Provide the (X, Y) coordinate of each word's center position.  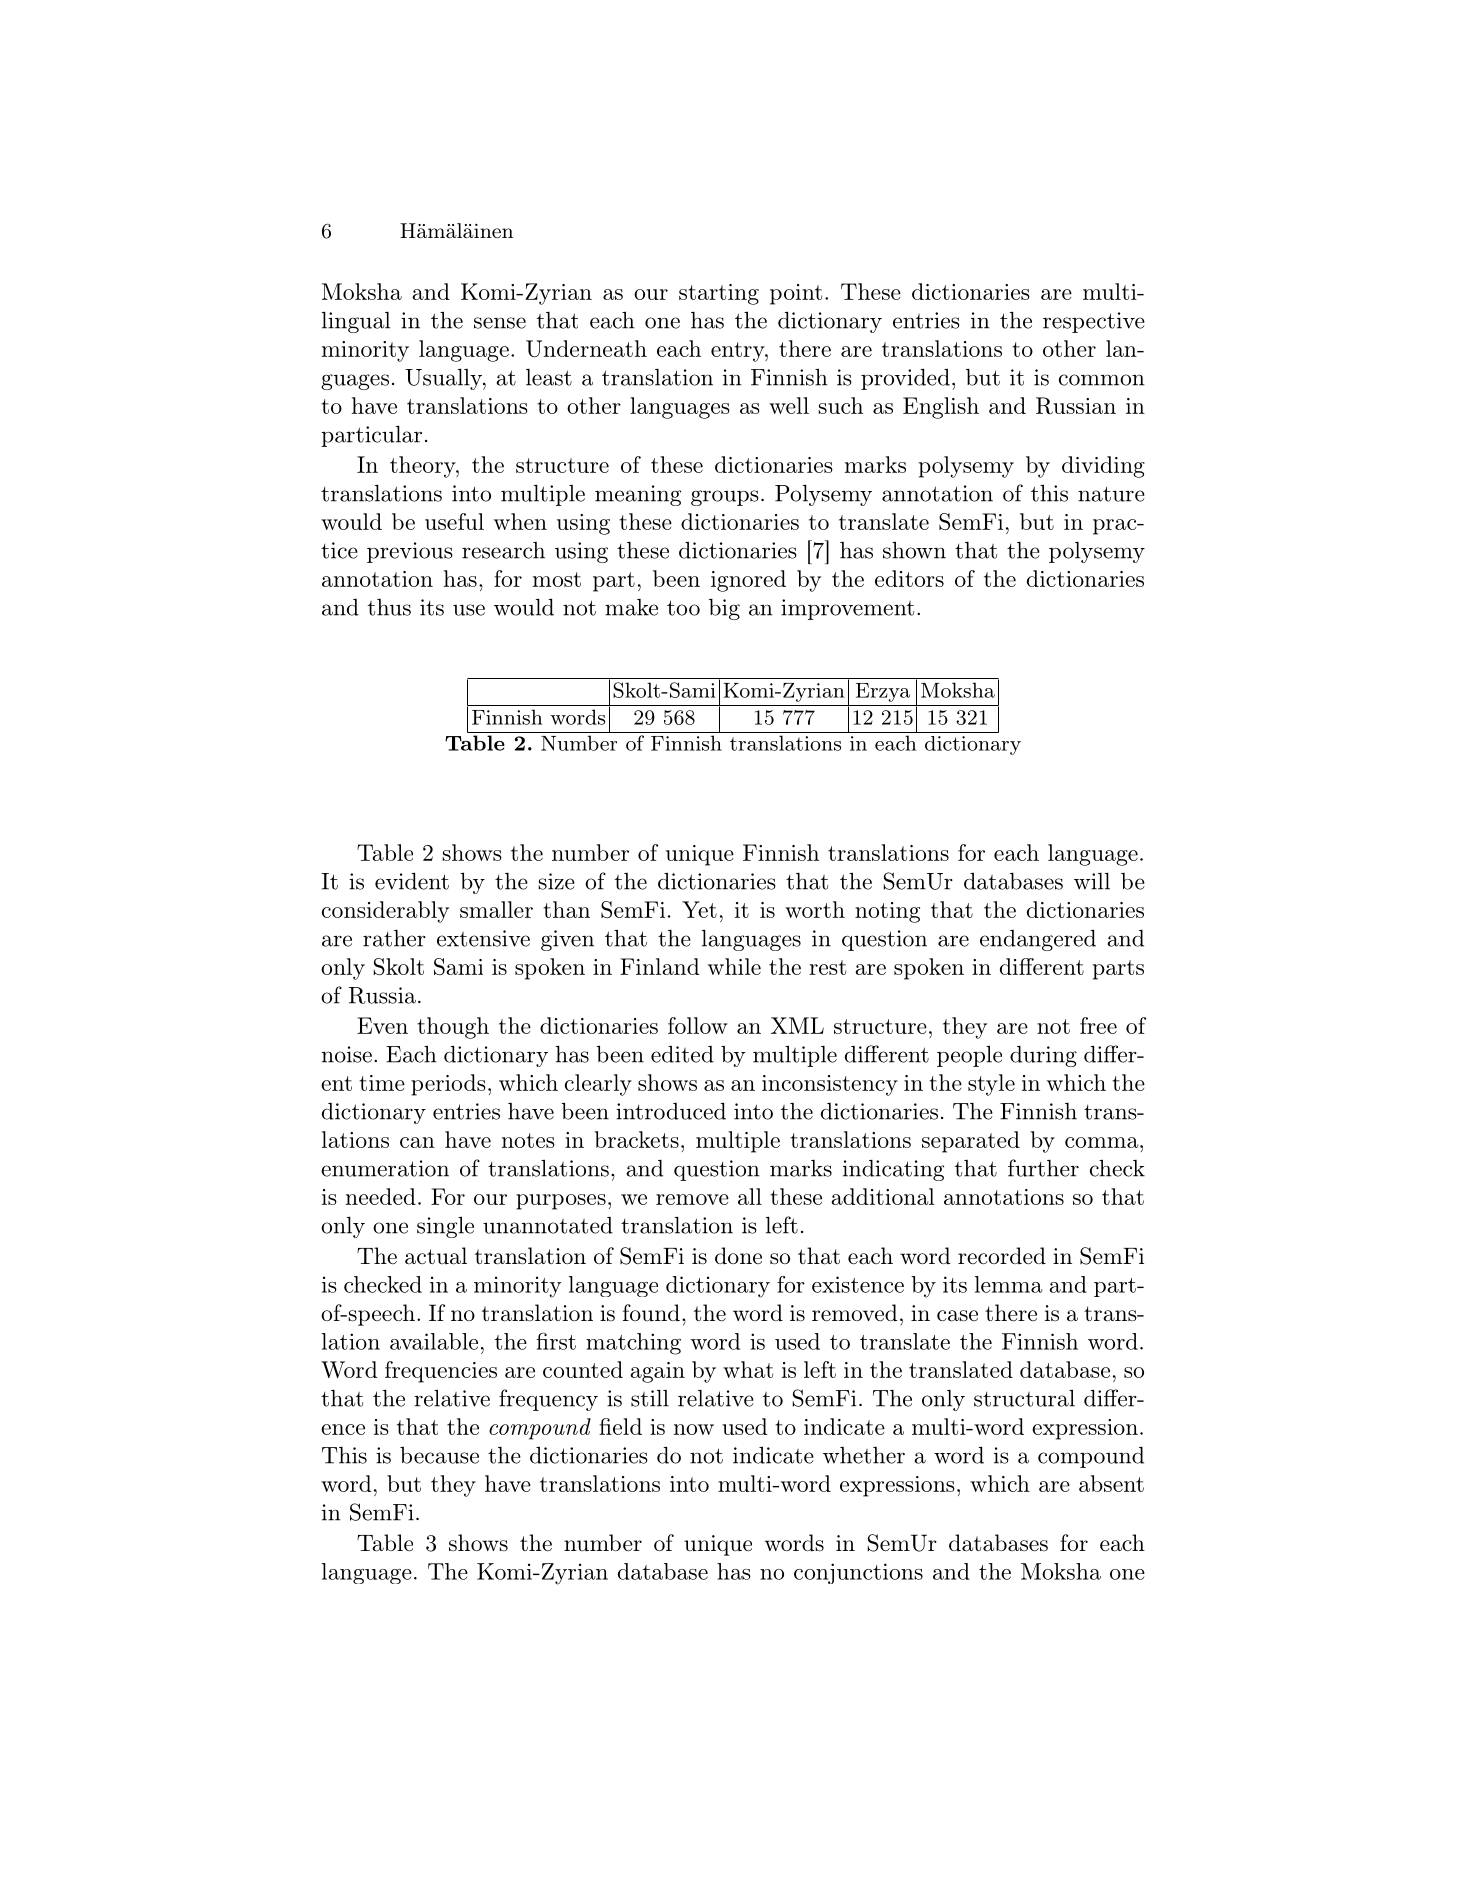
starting (719, 294)
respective (1094, 322)
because (439, 1455)
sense (500, 323)
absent (1111, 1483)
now (694, 1429)
